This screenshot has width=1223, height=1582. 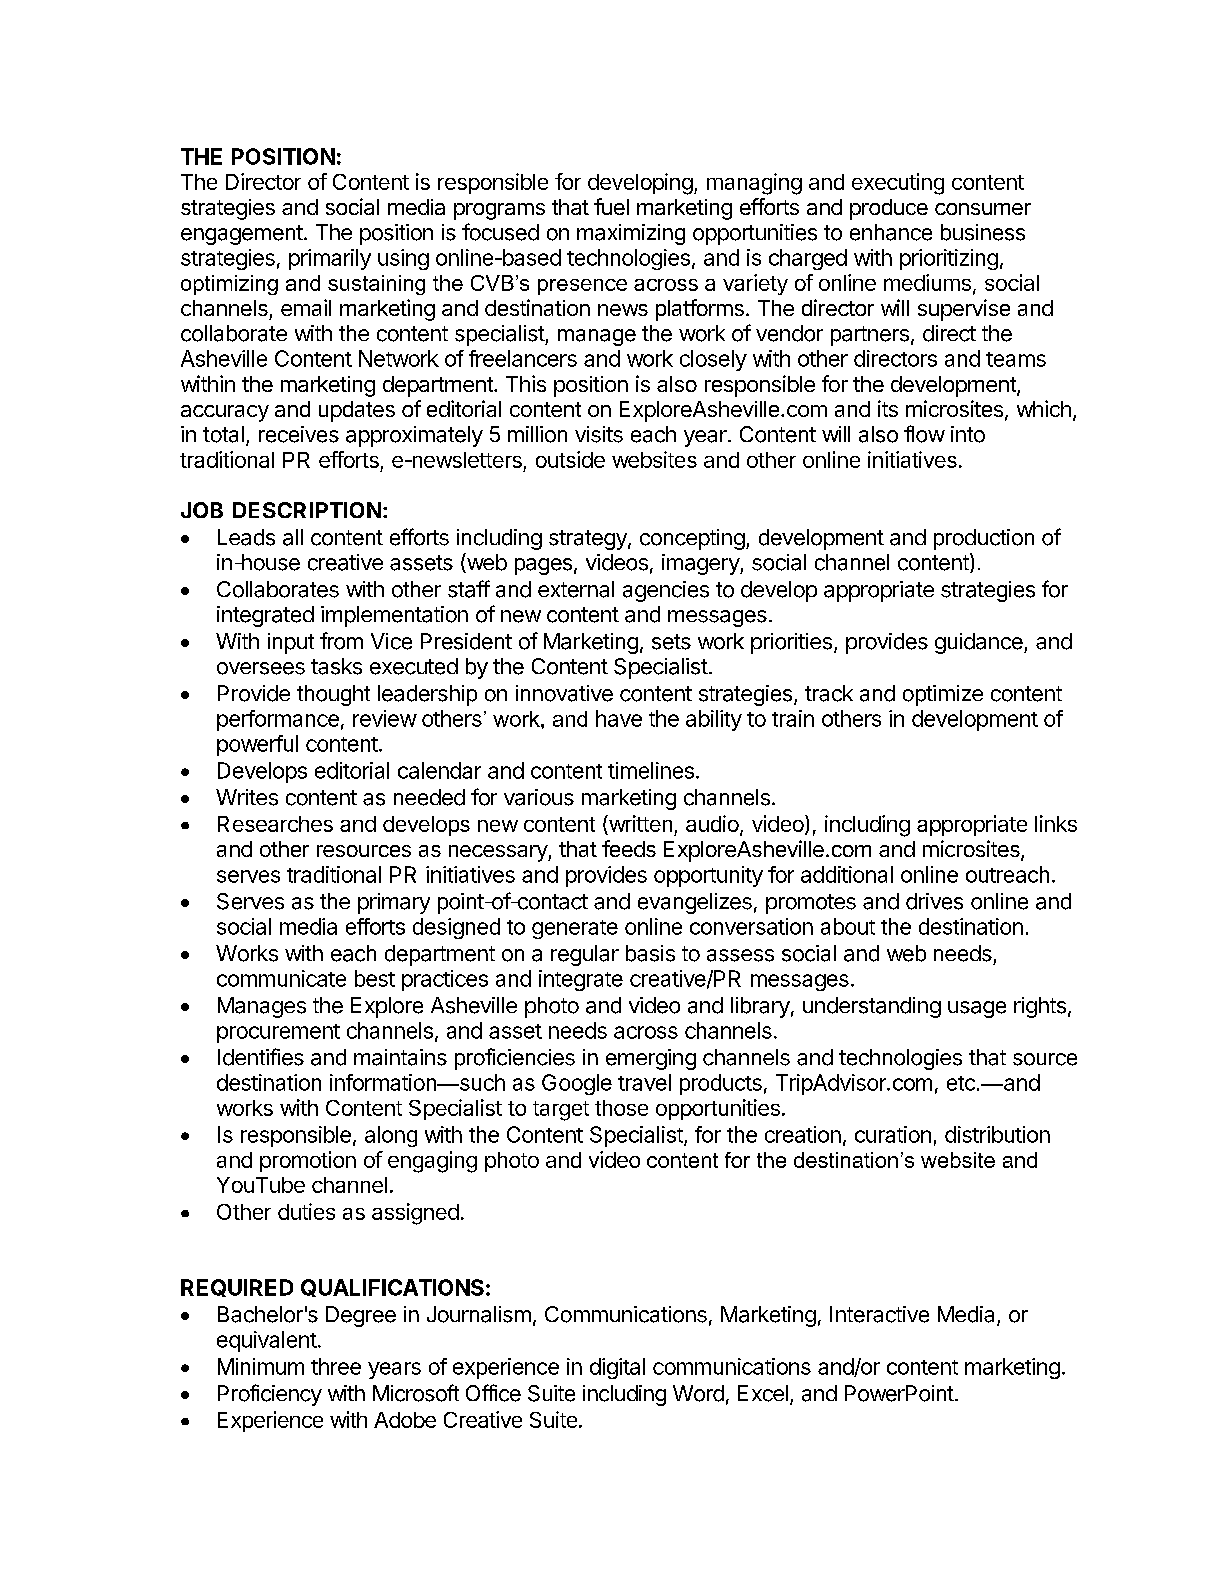 I want to click on maximizing, so click(x=631, y=234).
